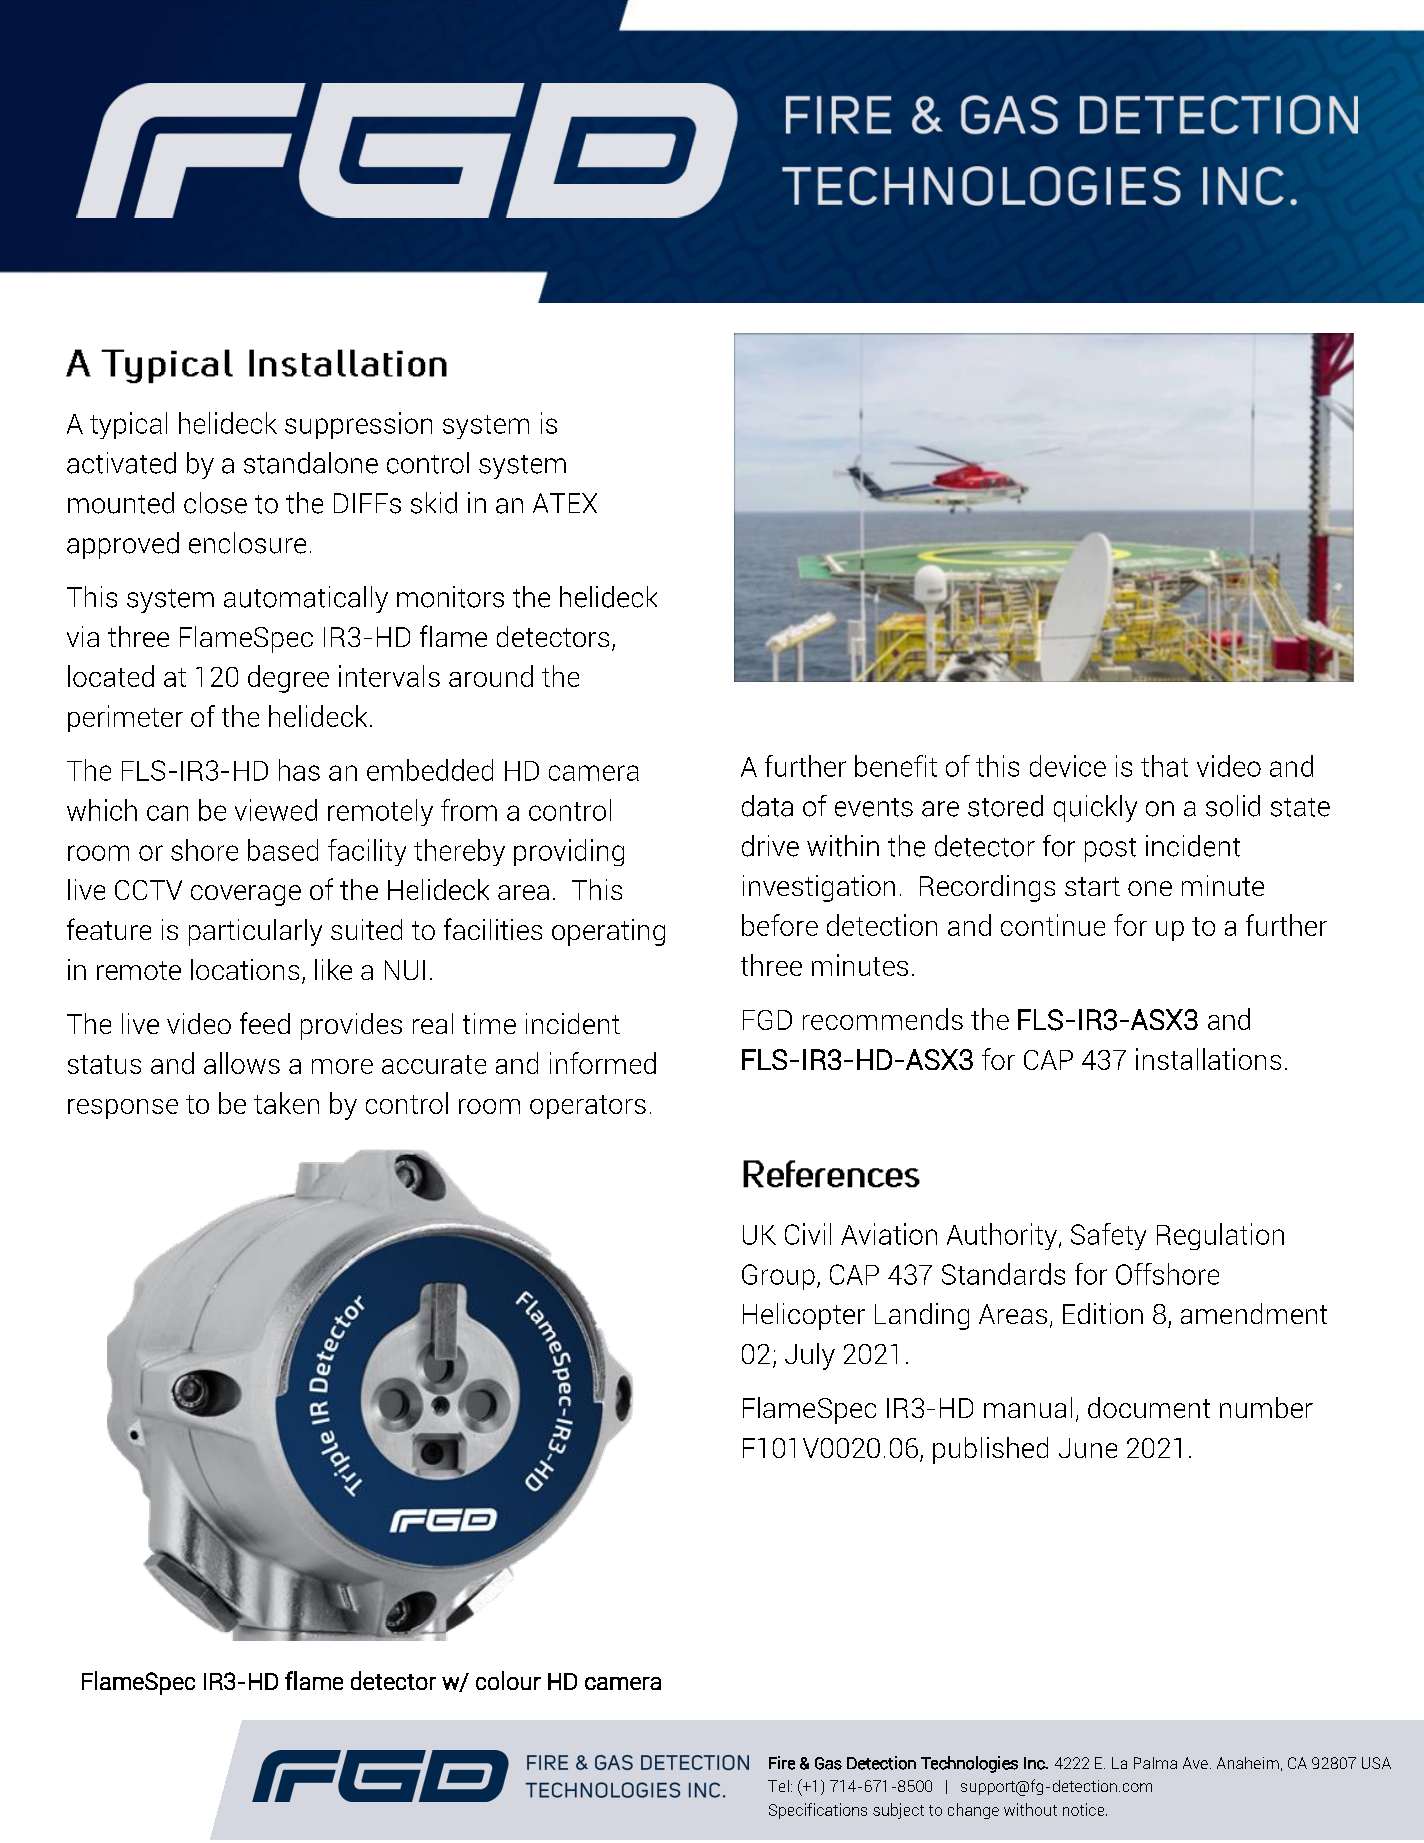  What do you see at coordinates (565, 503) in the screenshot?
I see `ATEX` at bounding box center [565, 503].
